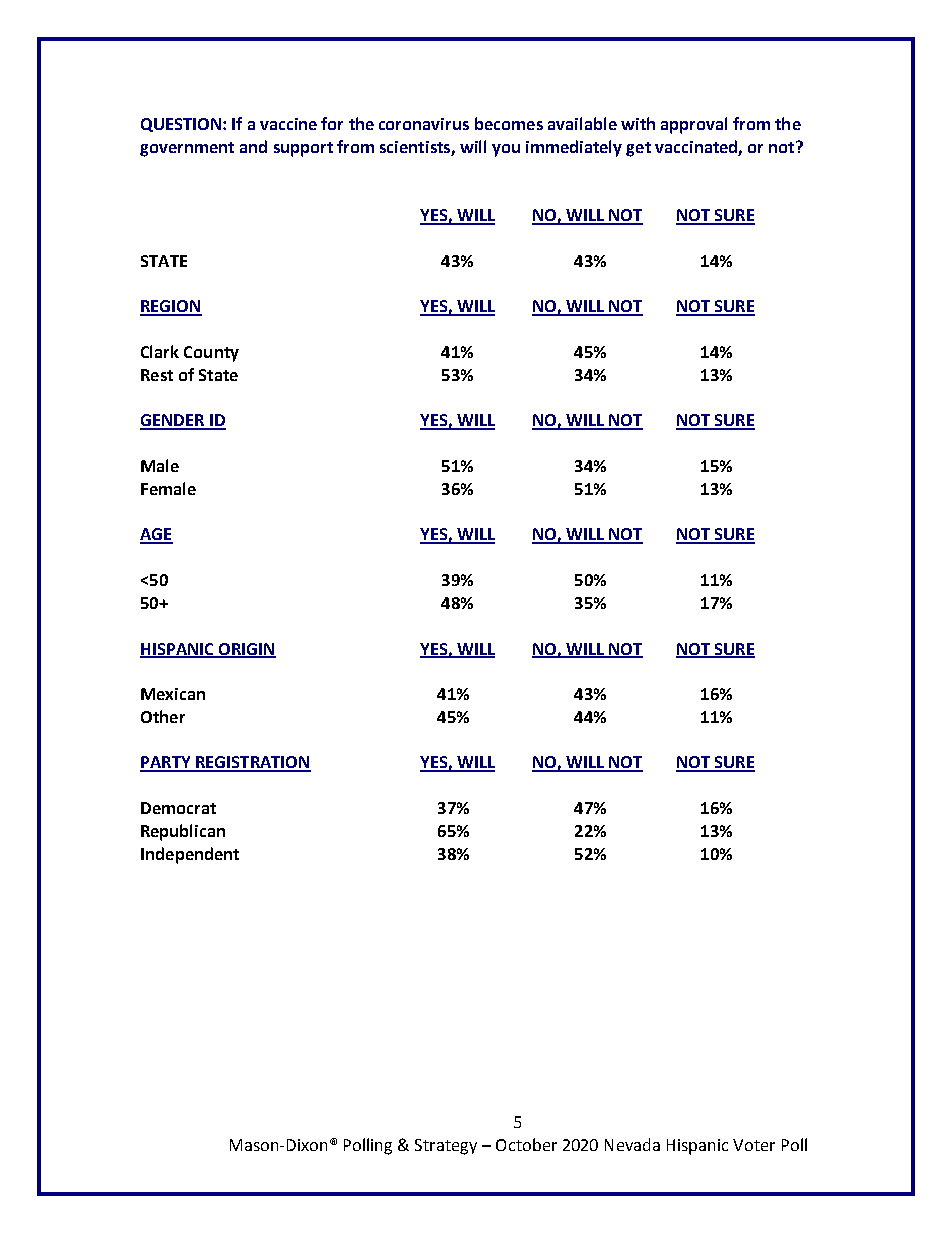 The width and height of the screenshot is (952, 1233). What do you see at coordinates (246, 650) in the screenshot?
I see `ORIGIN` at bounding box center [246, 650].
